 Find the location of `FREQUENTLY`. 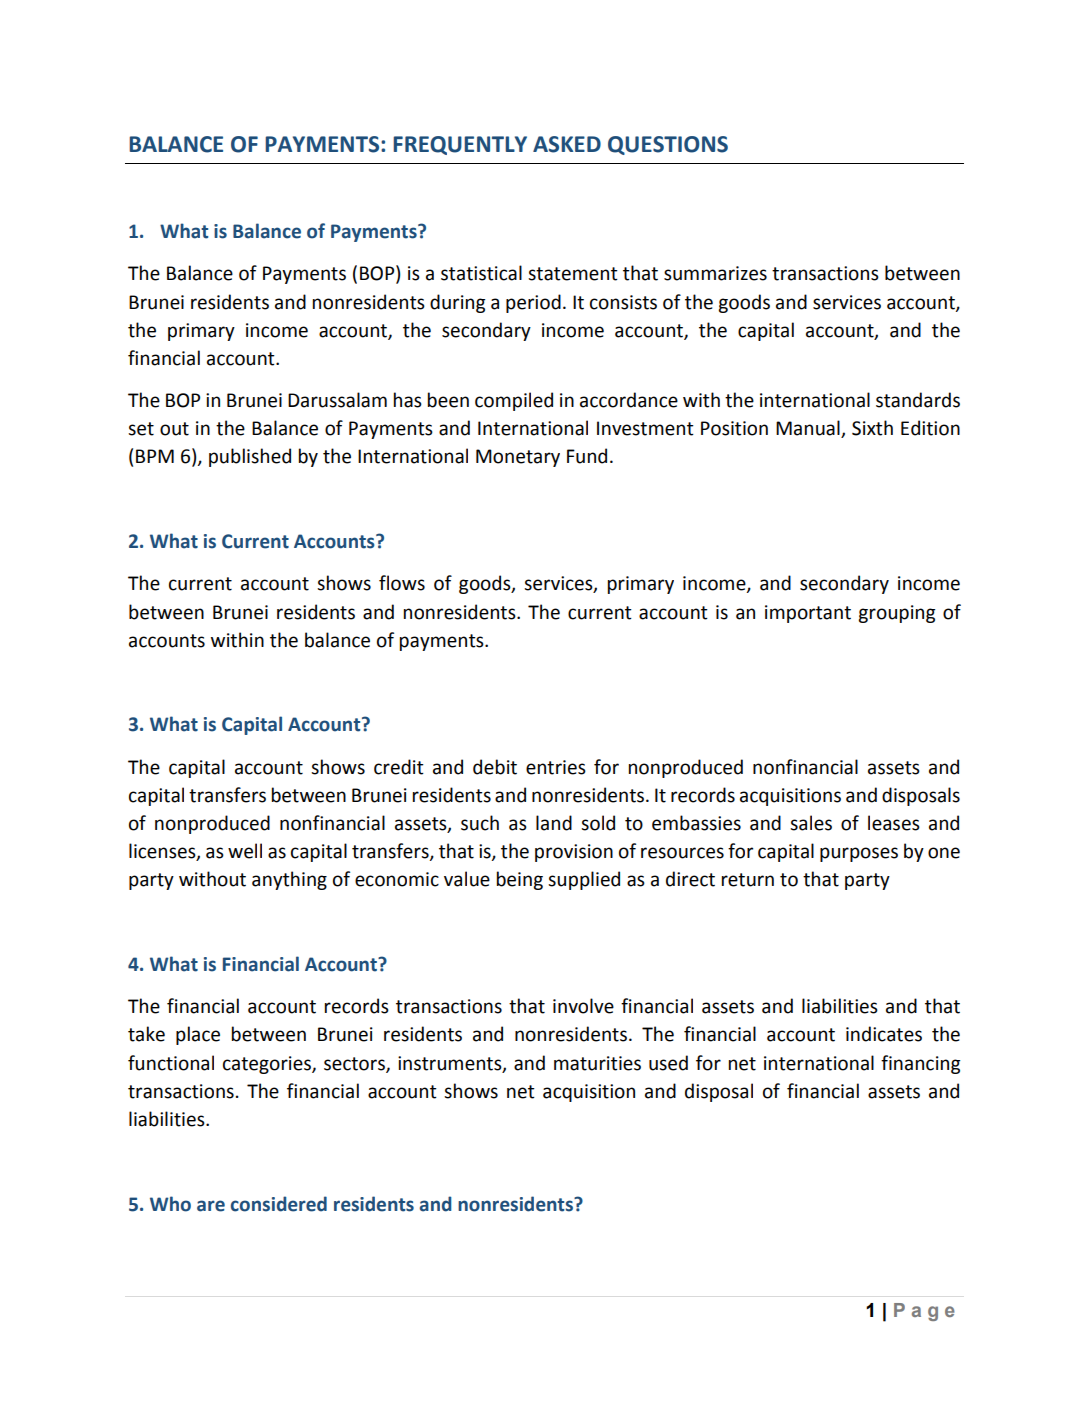

FREQUENTLY is located at coordinates (460, 145).
